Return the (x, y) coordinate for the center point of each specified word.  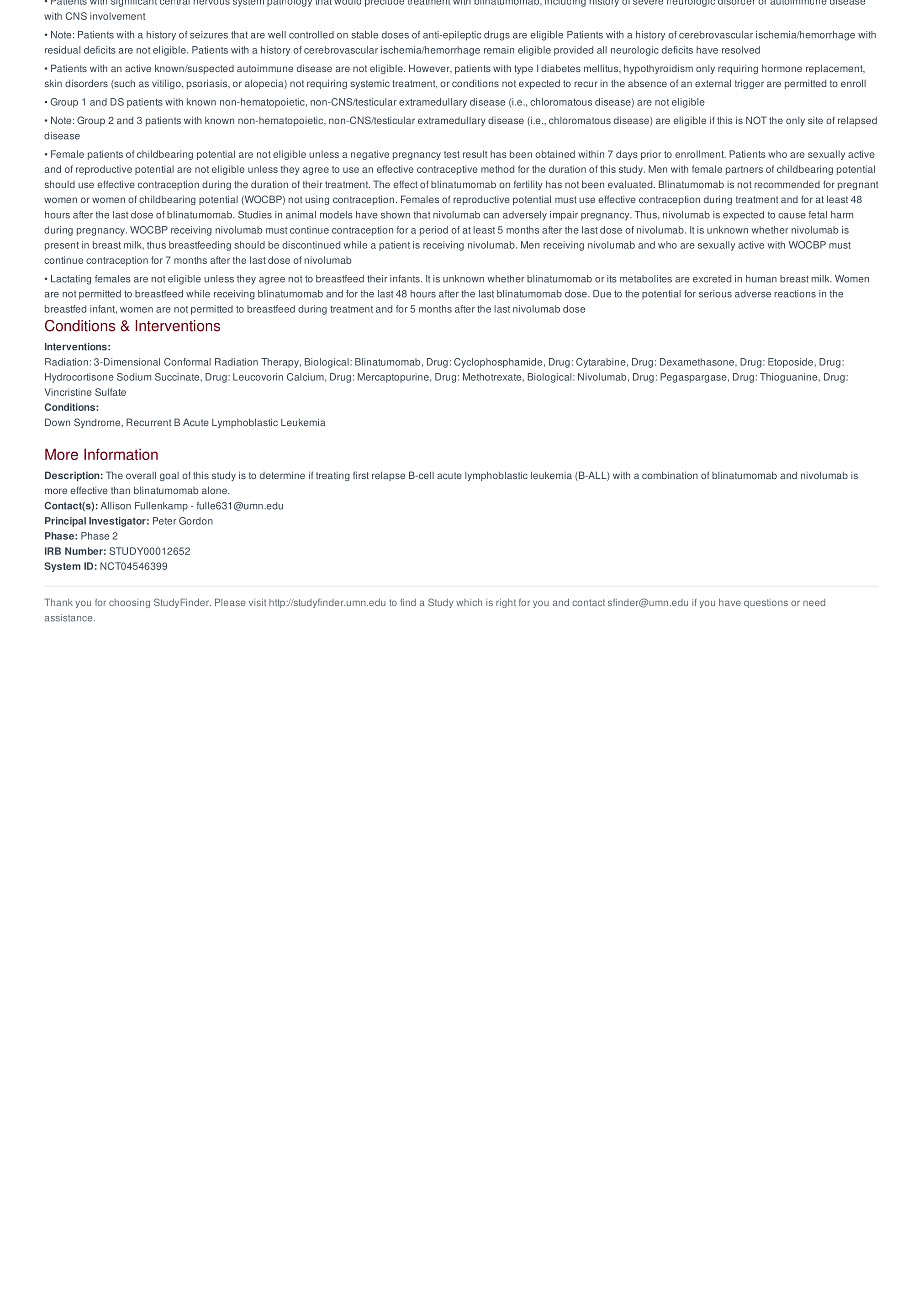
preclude (384, 3)
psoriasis (208, 84)
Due (602, 294)
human (761, 279)
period (434, 231)
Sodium (134, 377)
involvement (117, 16)
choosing (129, 603)
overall (141, 475)
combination (670, 475)
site (815, 120)
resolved (741, 50)
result (475, 154)
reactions (795, 294)
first (361, 475)
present (62, 246)
